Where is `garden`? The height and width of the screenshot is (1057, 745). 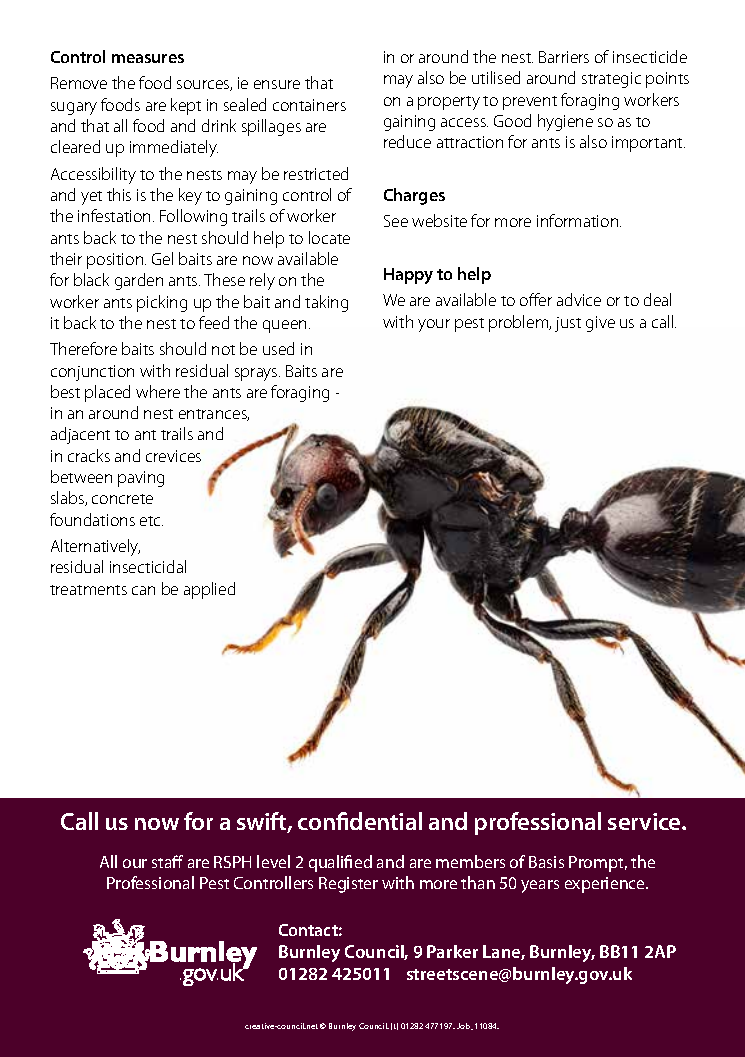 garden is located at coordinates (139, 281).
